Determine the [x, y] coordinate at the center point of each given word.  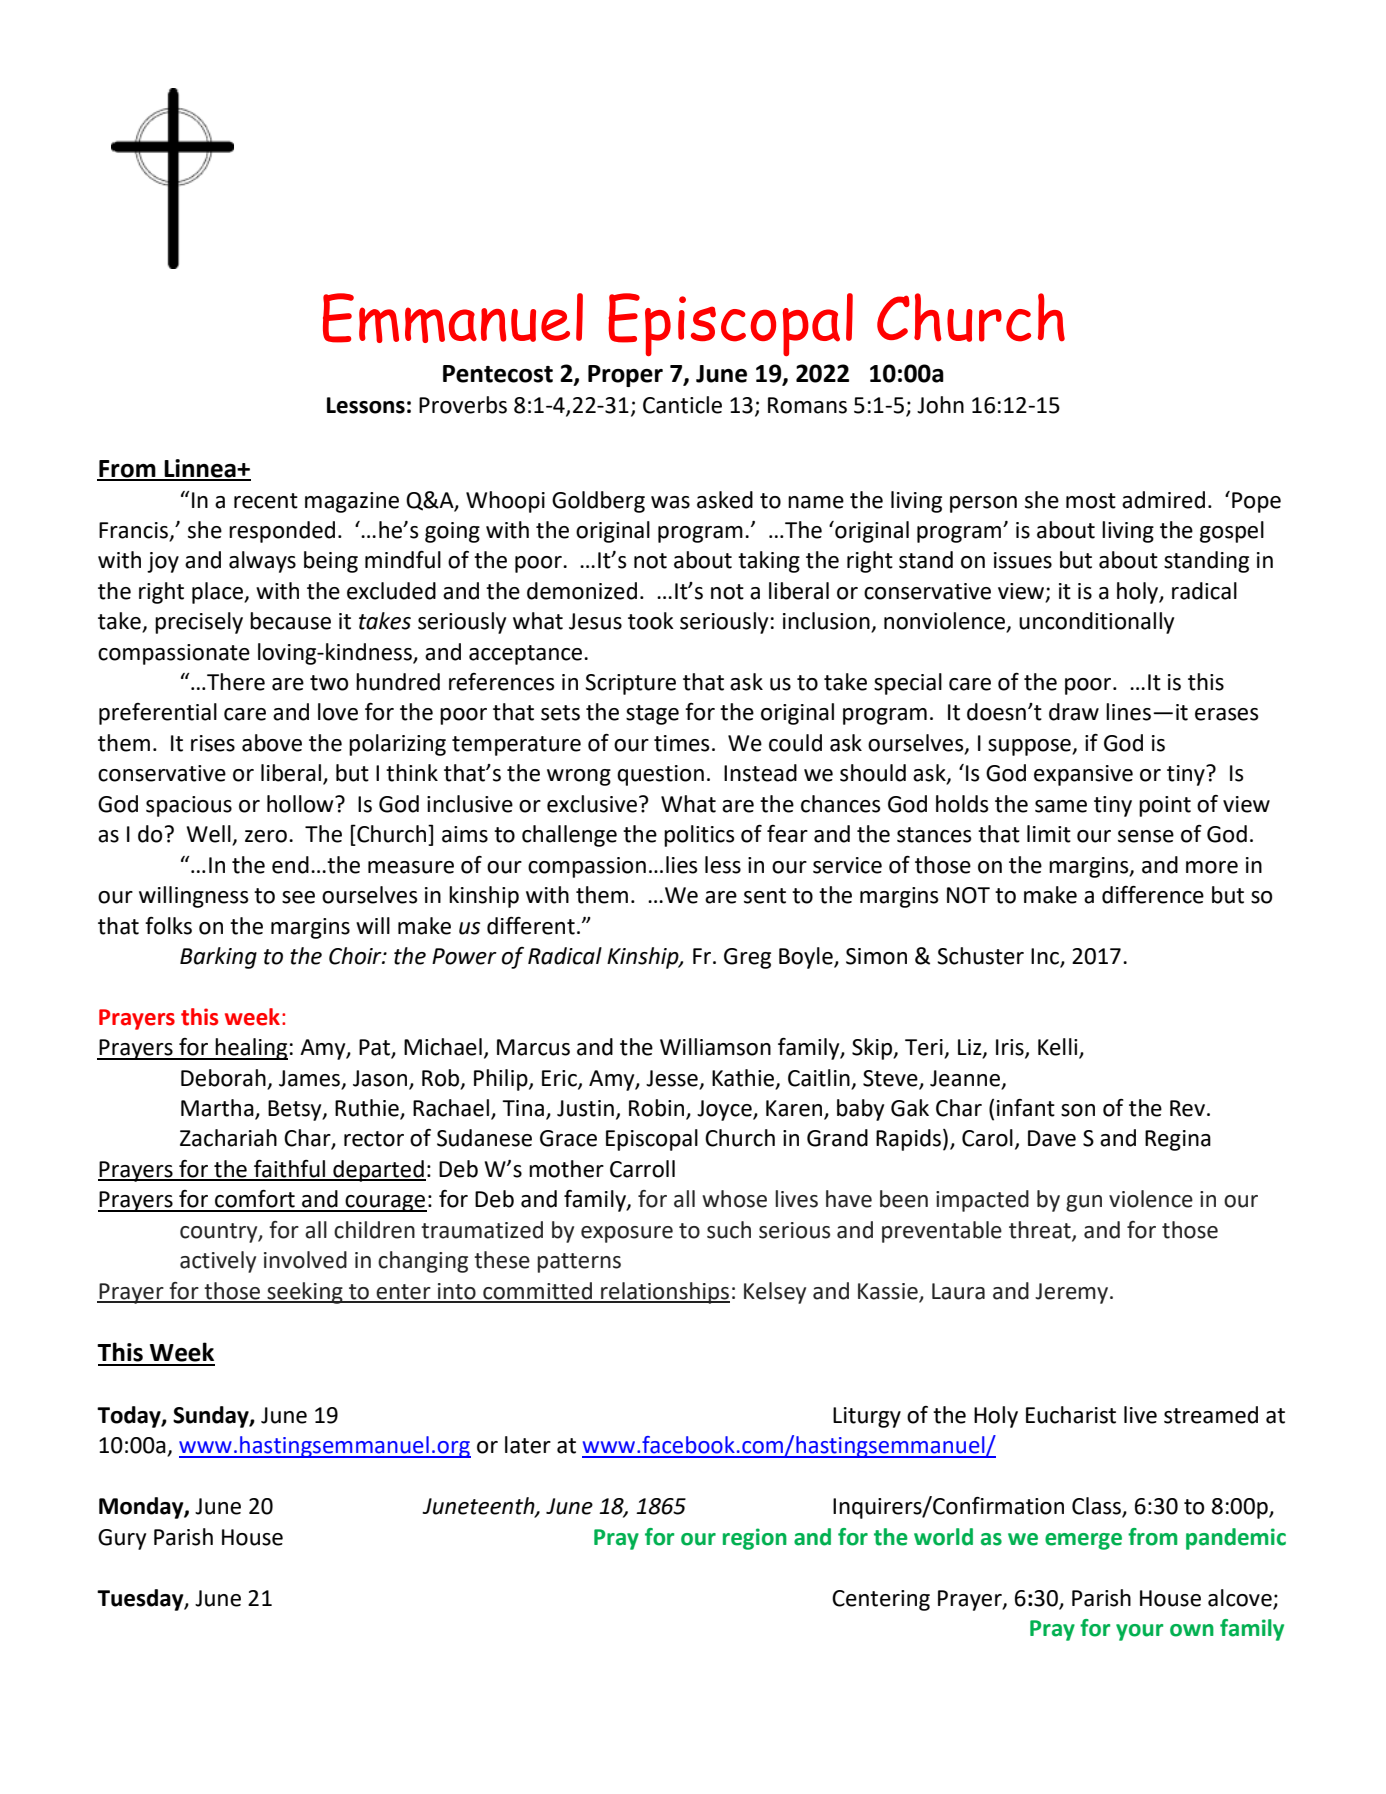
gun [1084, 1203]
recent [266, 501]
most [1091, 501]
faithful [289, 1170]
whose [734, 1199]
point [1165, 806]
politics [699, 836]
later [528, 1445]
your [1139, 1632]
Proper [625, 376]
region [755, 1539]
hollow [301, 804]
